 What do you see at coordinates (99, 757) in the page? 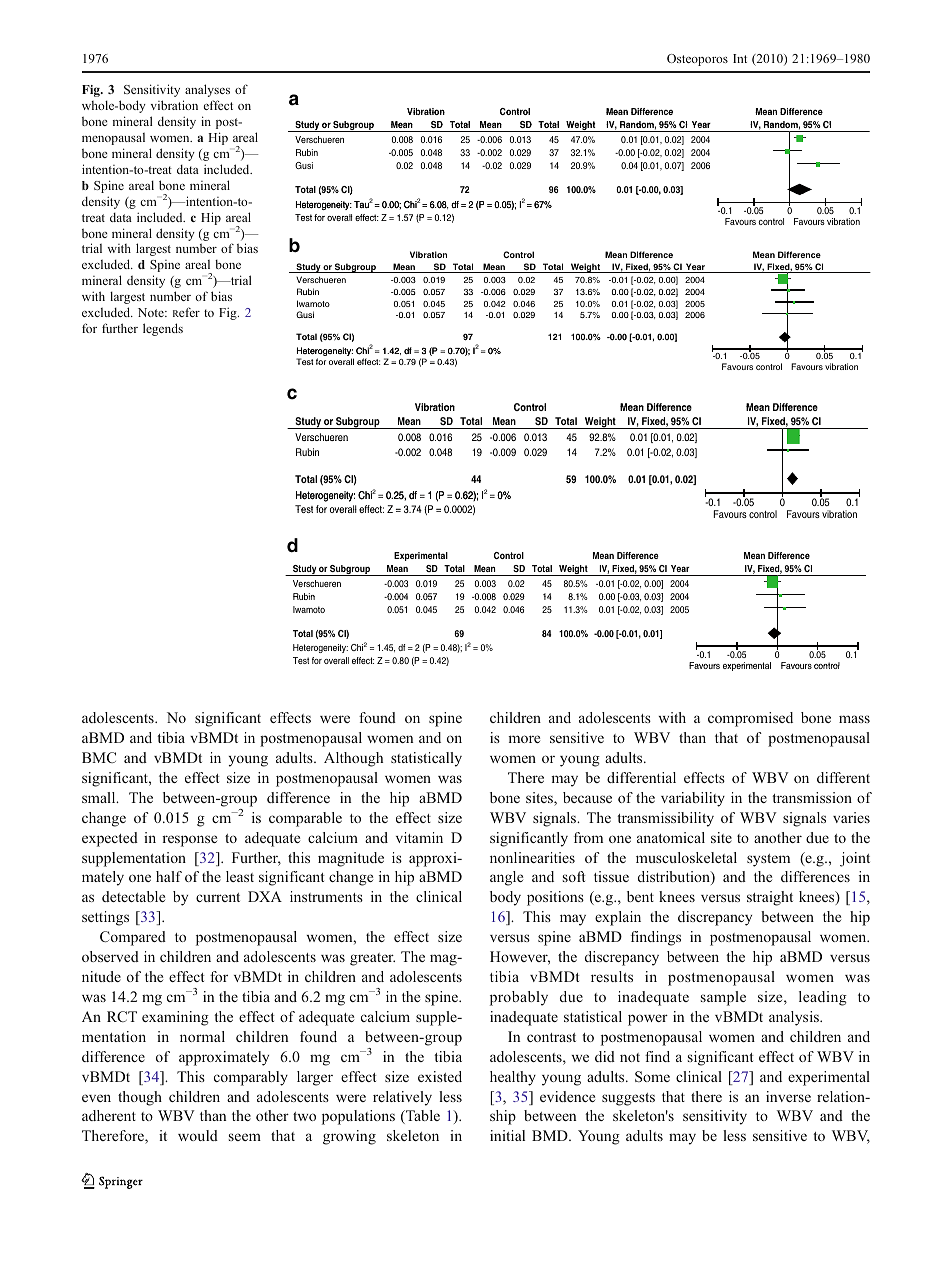
I see `BMC` at bounding box center [99, 757].
